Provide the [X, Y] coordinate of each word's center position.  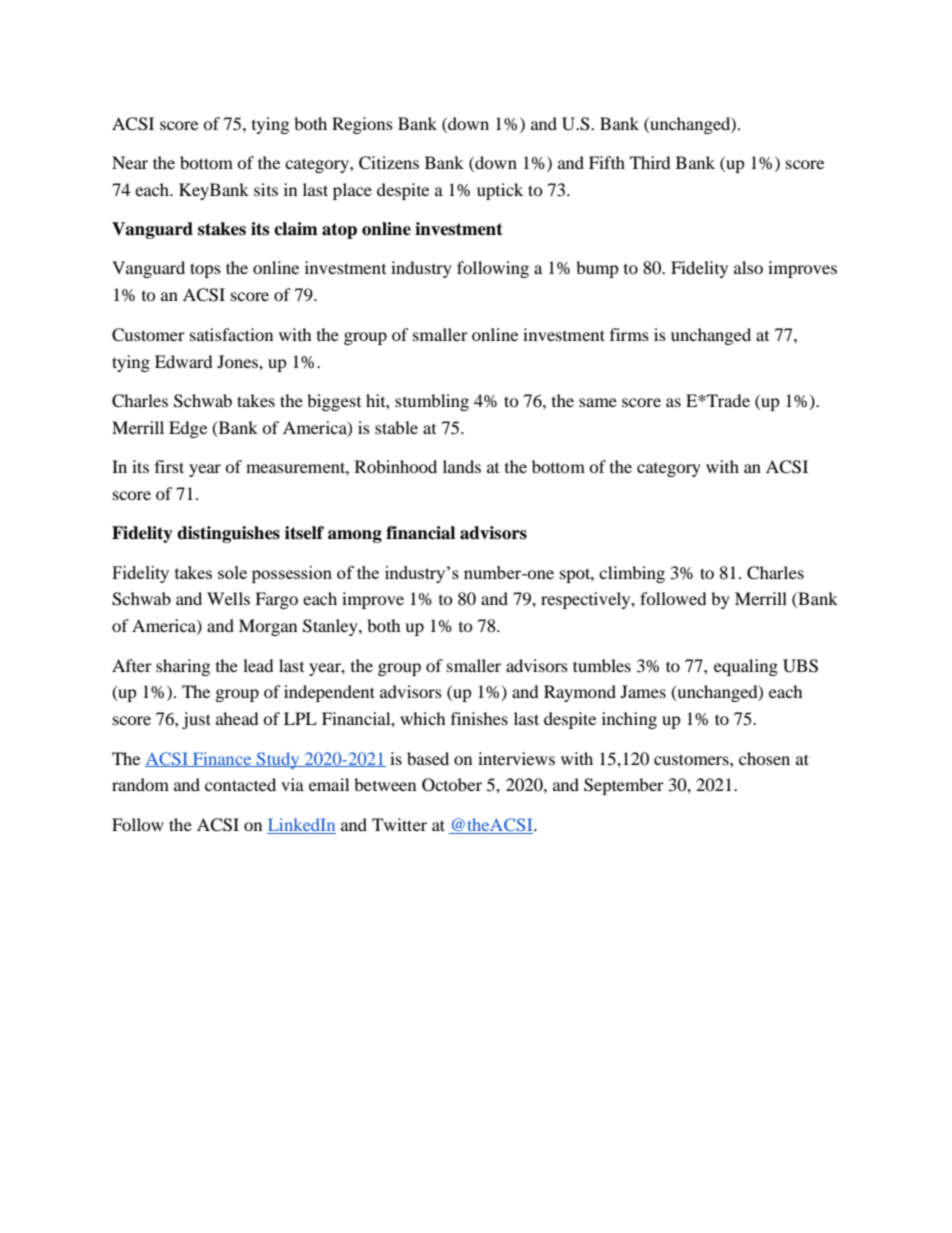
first [169, 466]
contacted [240, 784]
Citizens [389, 163]
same [598, 402]
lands [462, 466]
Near [130, 162]
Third [650, 162]
